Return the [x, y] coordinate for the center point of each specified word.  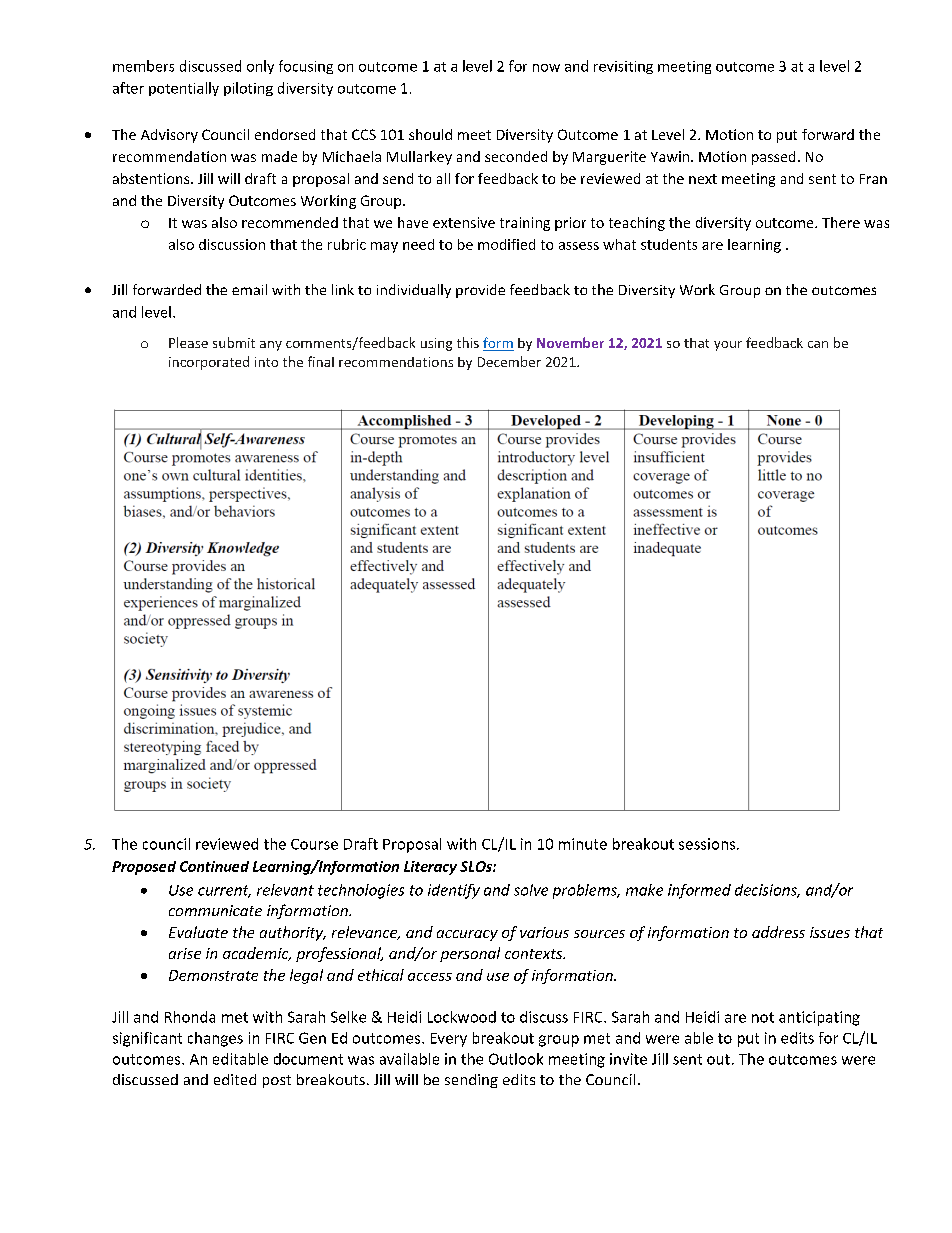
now [546, 68]
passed [773, 158]
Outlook [516, 1059]
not [763, 1017]
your [728, 346]
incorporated [209, 363]
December [509, 361]
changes [215, 1039]
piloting [248, 89]
